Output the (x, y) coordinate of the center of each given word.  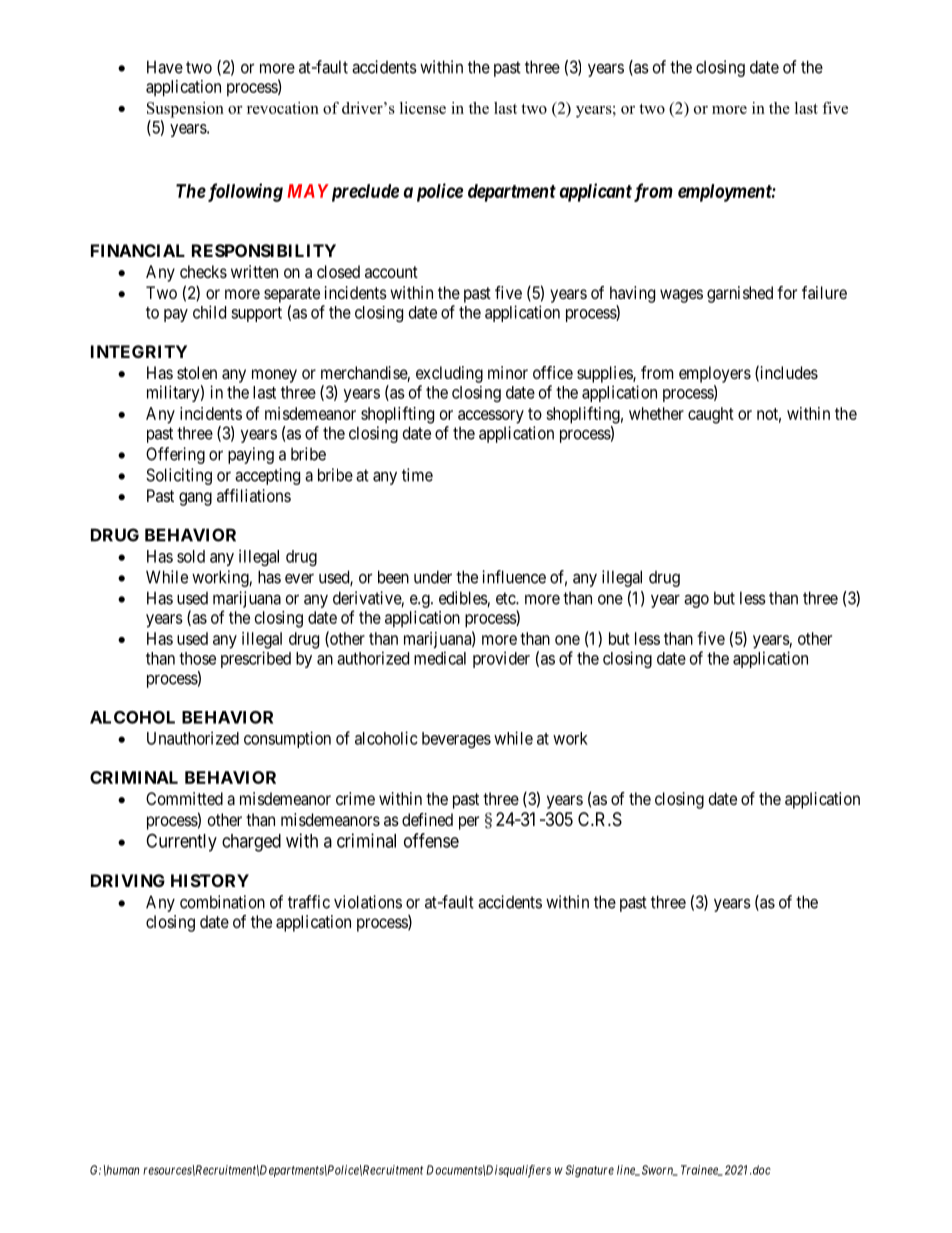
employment (725, 193)
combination (222, 902)
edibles (463, 599)
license (423, 108)
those (197, 658)
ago (696, 601)
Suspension (185, 110)
